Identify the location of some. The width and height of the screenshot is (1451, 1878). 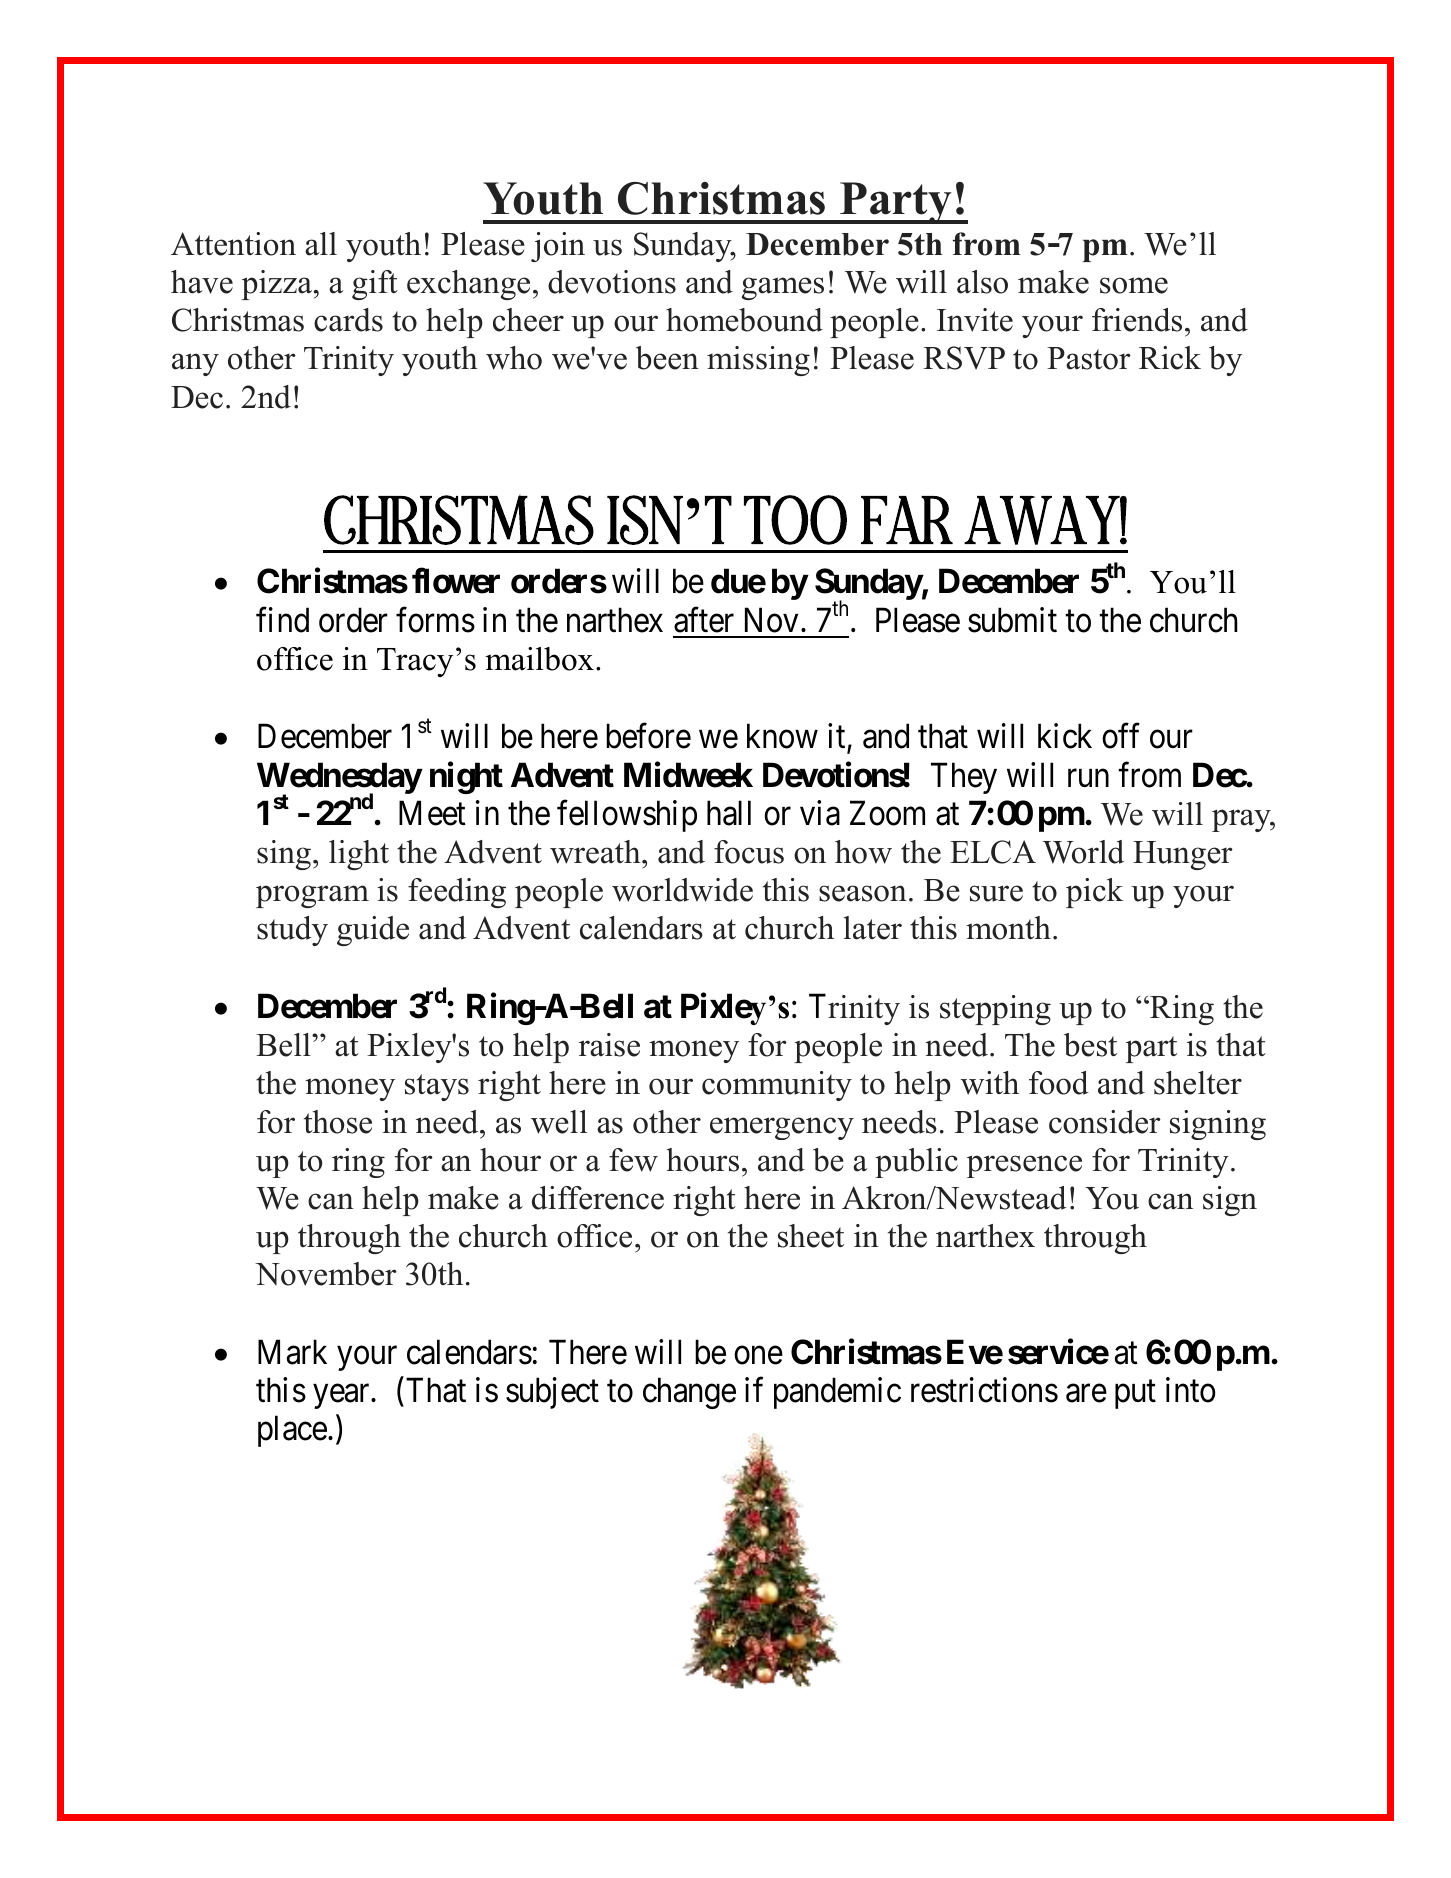
(1134, 285).
